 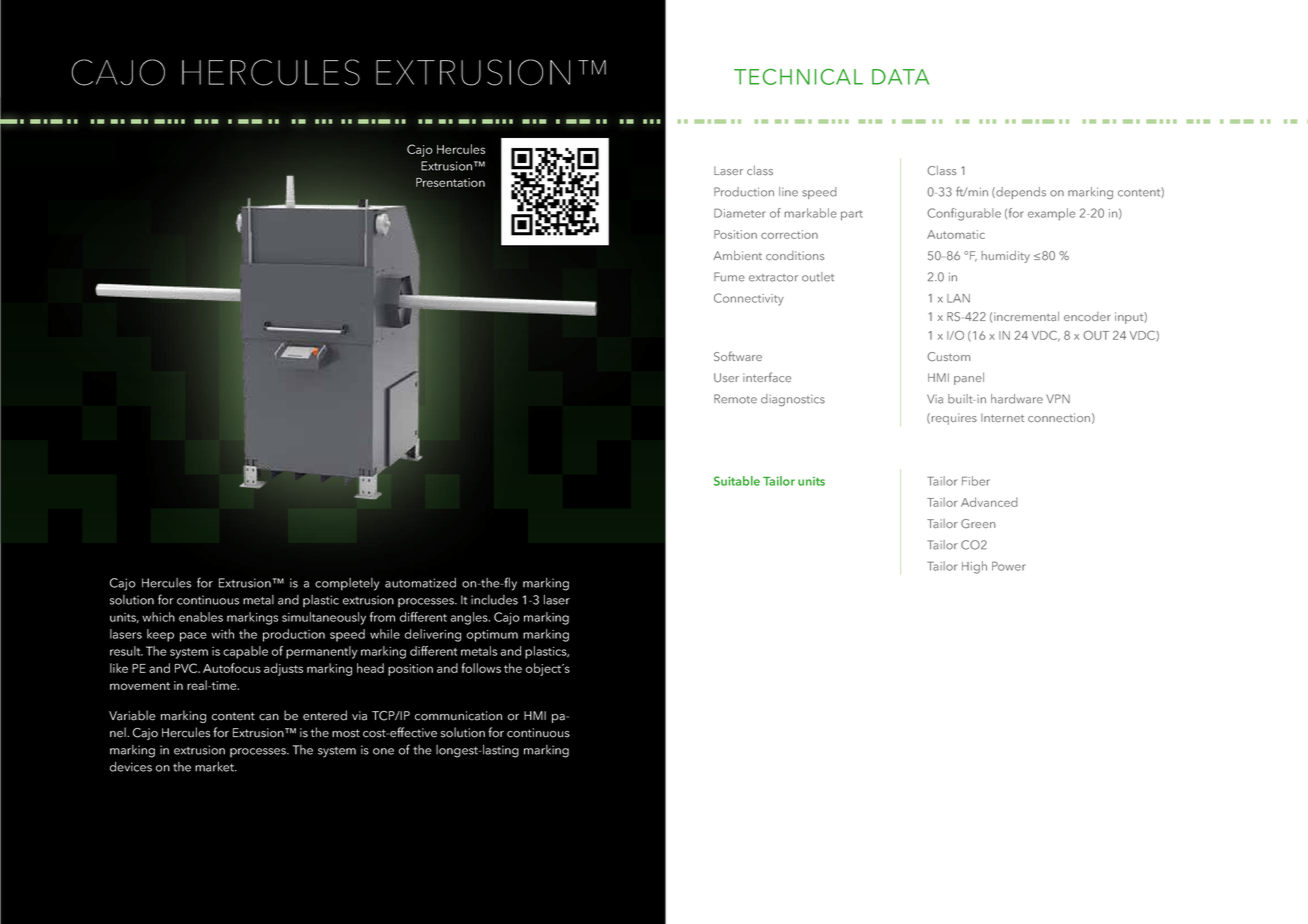 I want to click on Presentation, so click(x=450, y=182).
